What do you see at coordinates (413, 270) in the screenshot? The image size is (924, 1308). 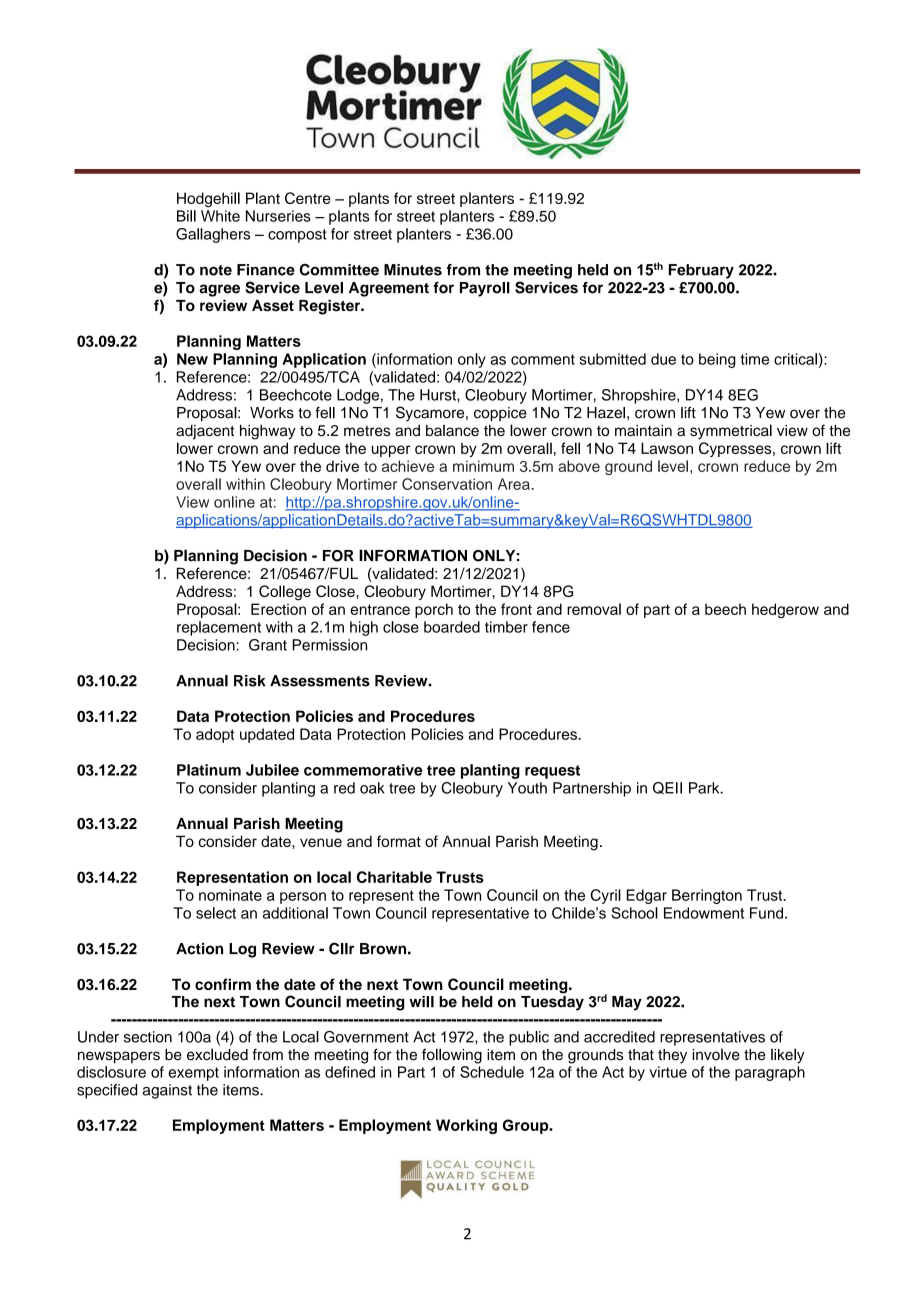 I see `Minutes` at bounding box center [413, 270].
